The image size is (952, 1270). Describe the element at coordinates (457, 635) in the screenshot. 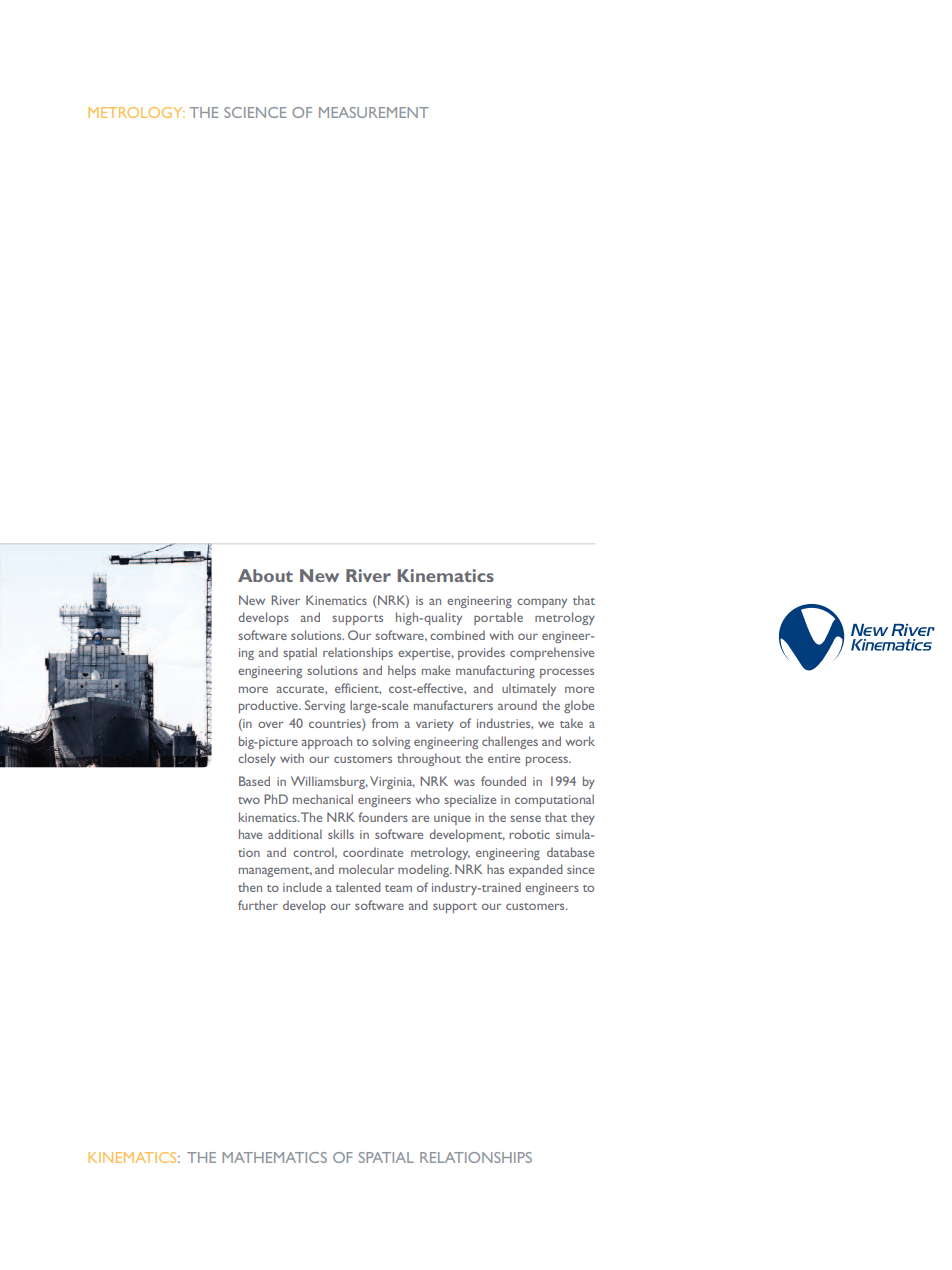

I see `combined` at that location.
